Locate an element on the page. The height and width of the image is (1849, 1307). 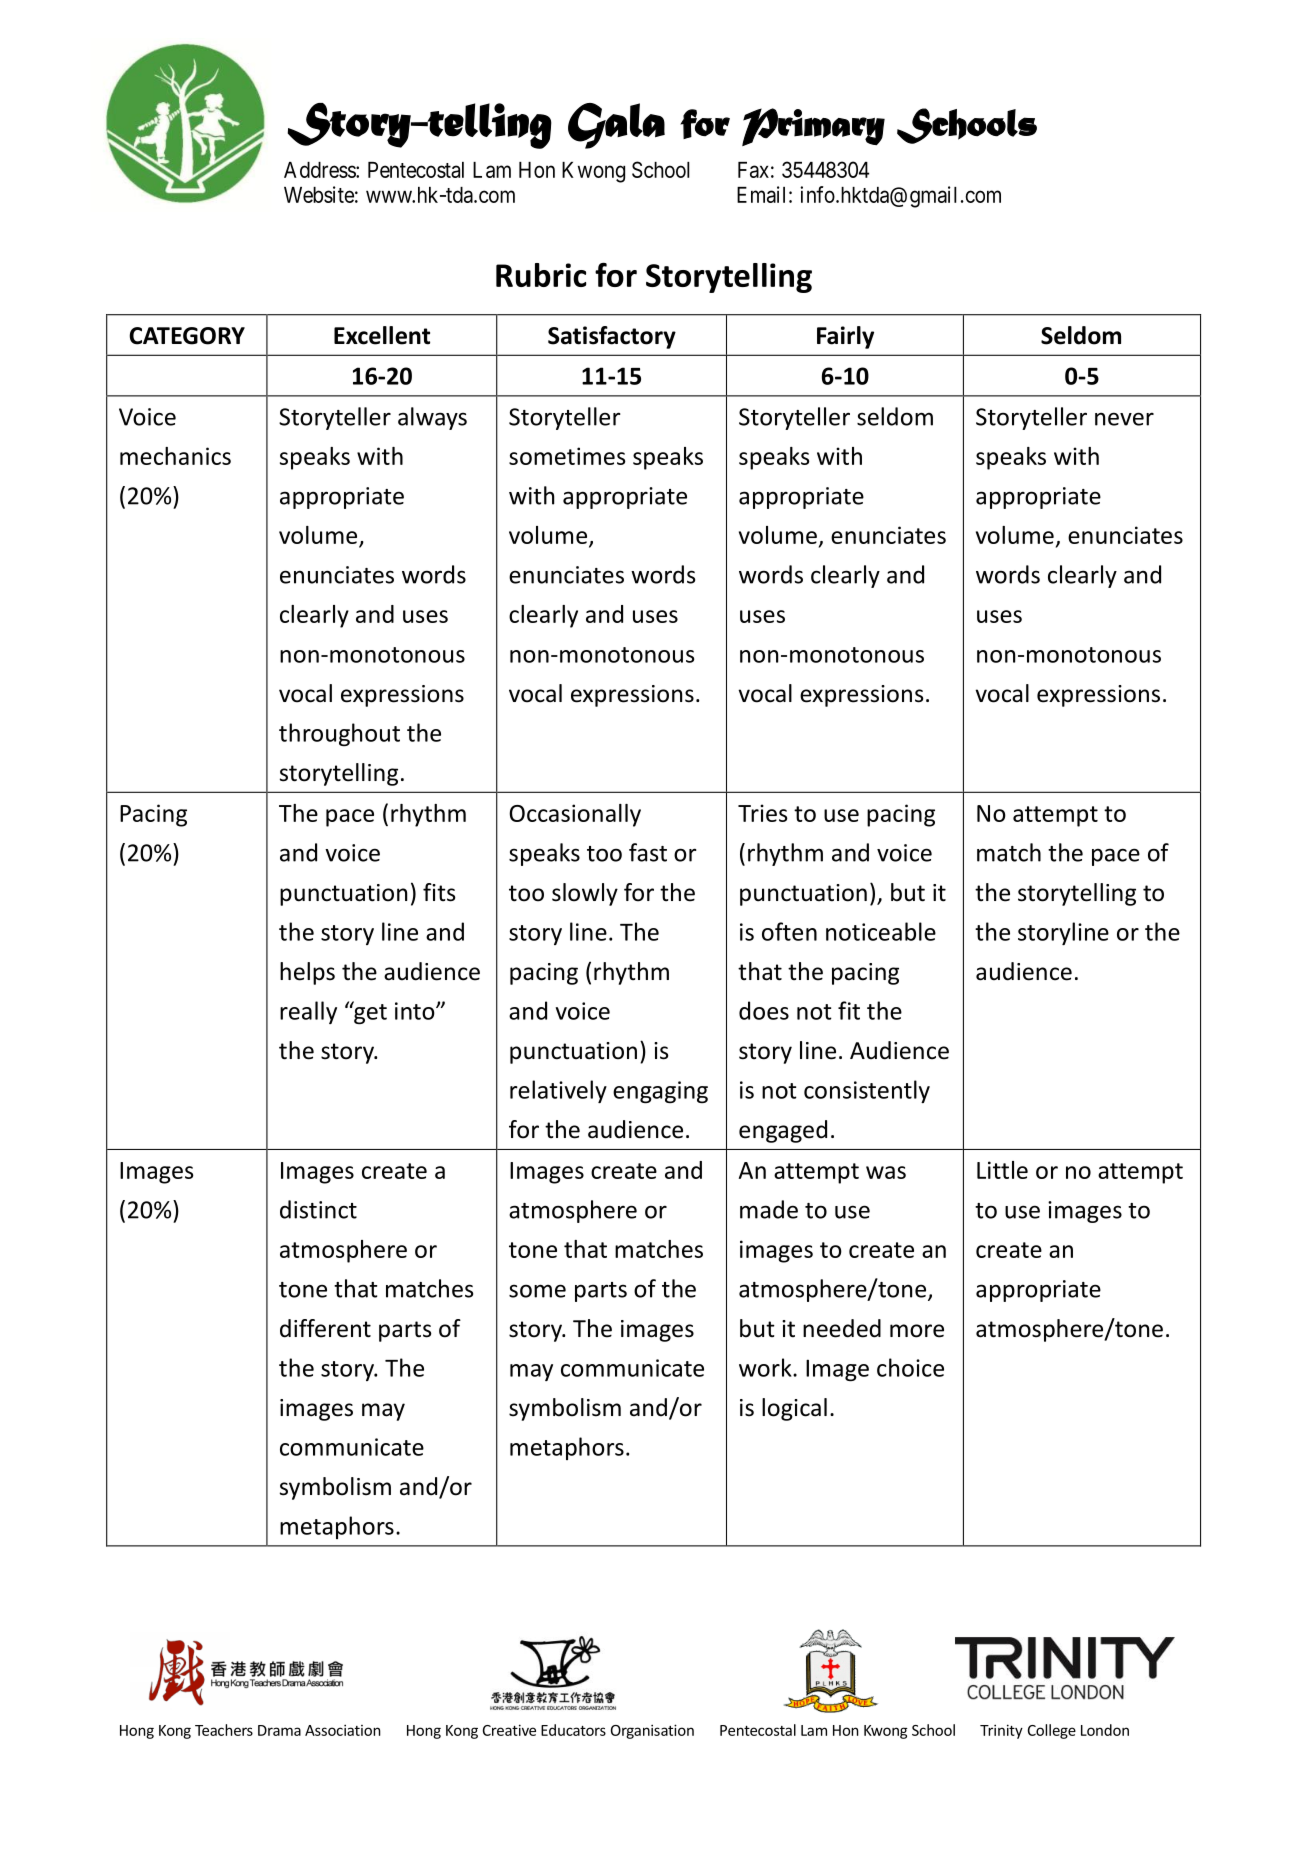
slowly is located at coordinates (585, 894).
